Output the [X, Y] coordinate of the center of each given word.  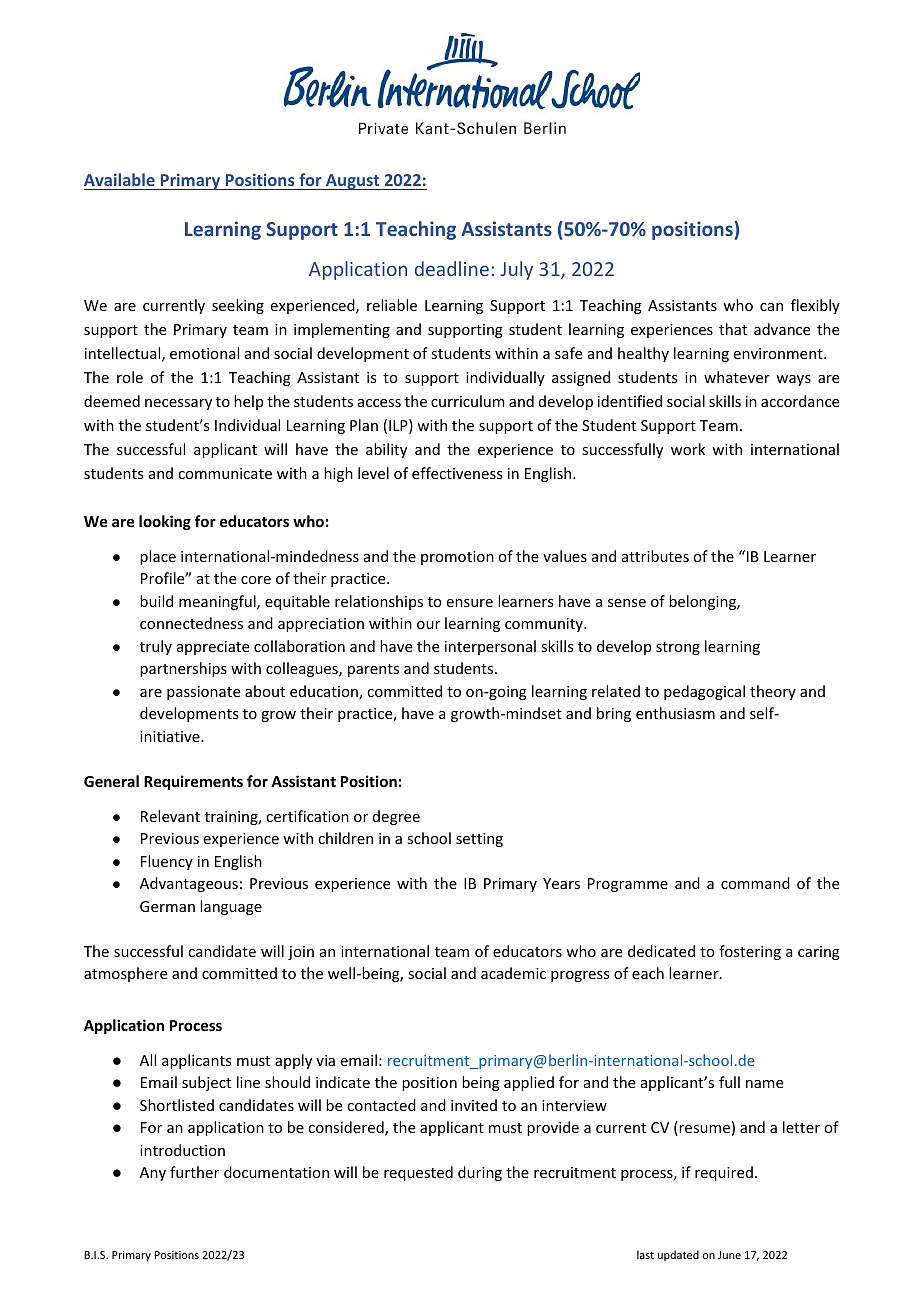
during [480, 1173]
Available [119, 179]
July [516, 270]
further [194, 1172]
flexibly [815, 306]
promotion [457, 558]
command [755, 883]
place [158, 557]
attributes [655, 556]
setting [479, 840]
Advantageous [189, 884]
